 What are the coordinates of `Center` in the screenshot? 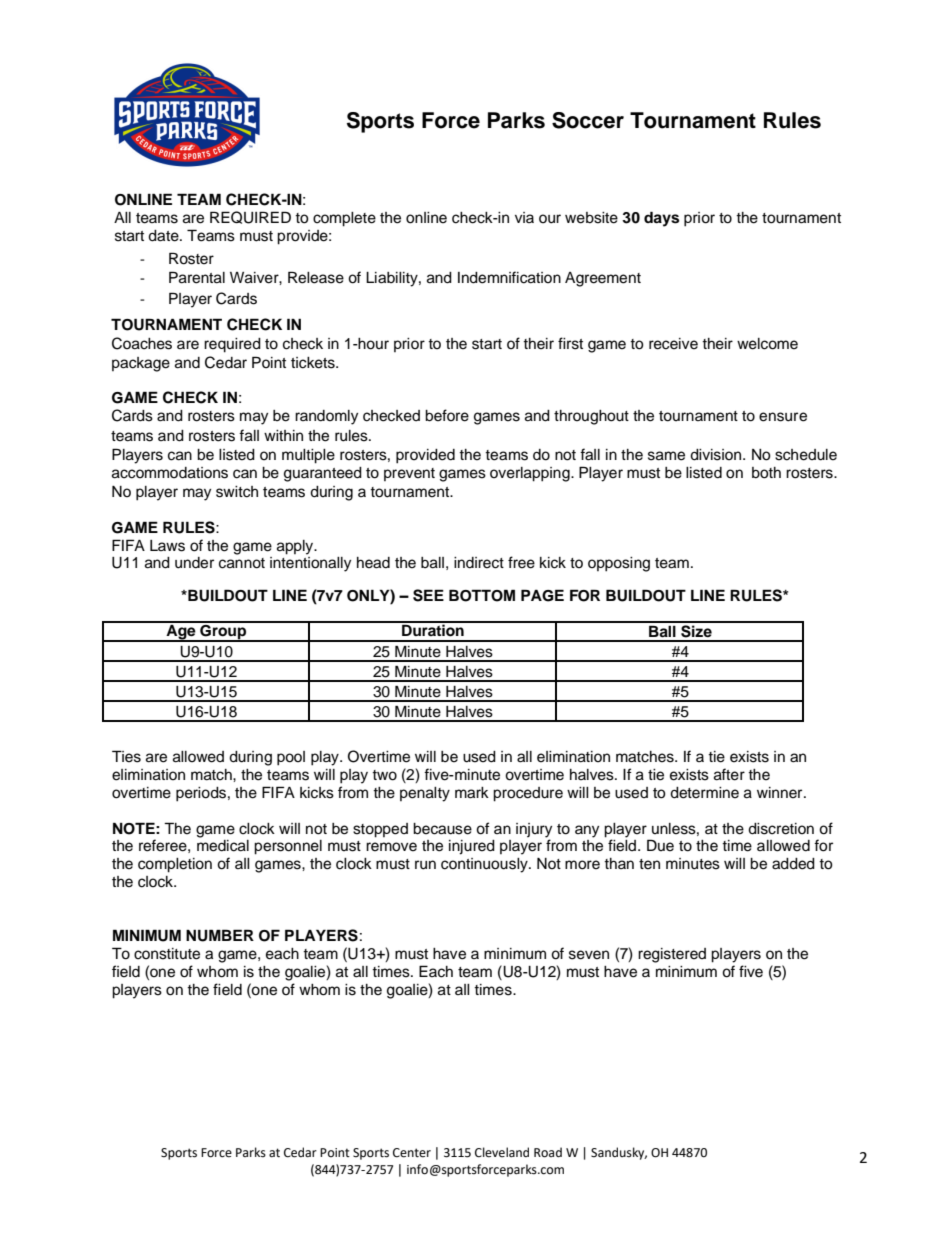 It's located at (412, 1153).
